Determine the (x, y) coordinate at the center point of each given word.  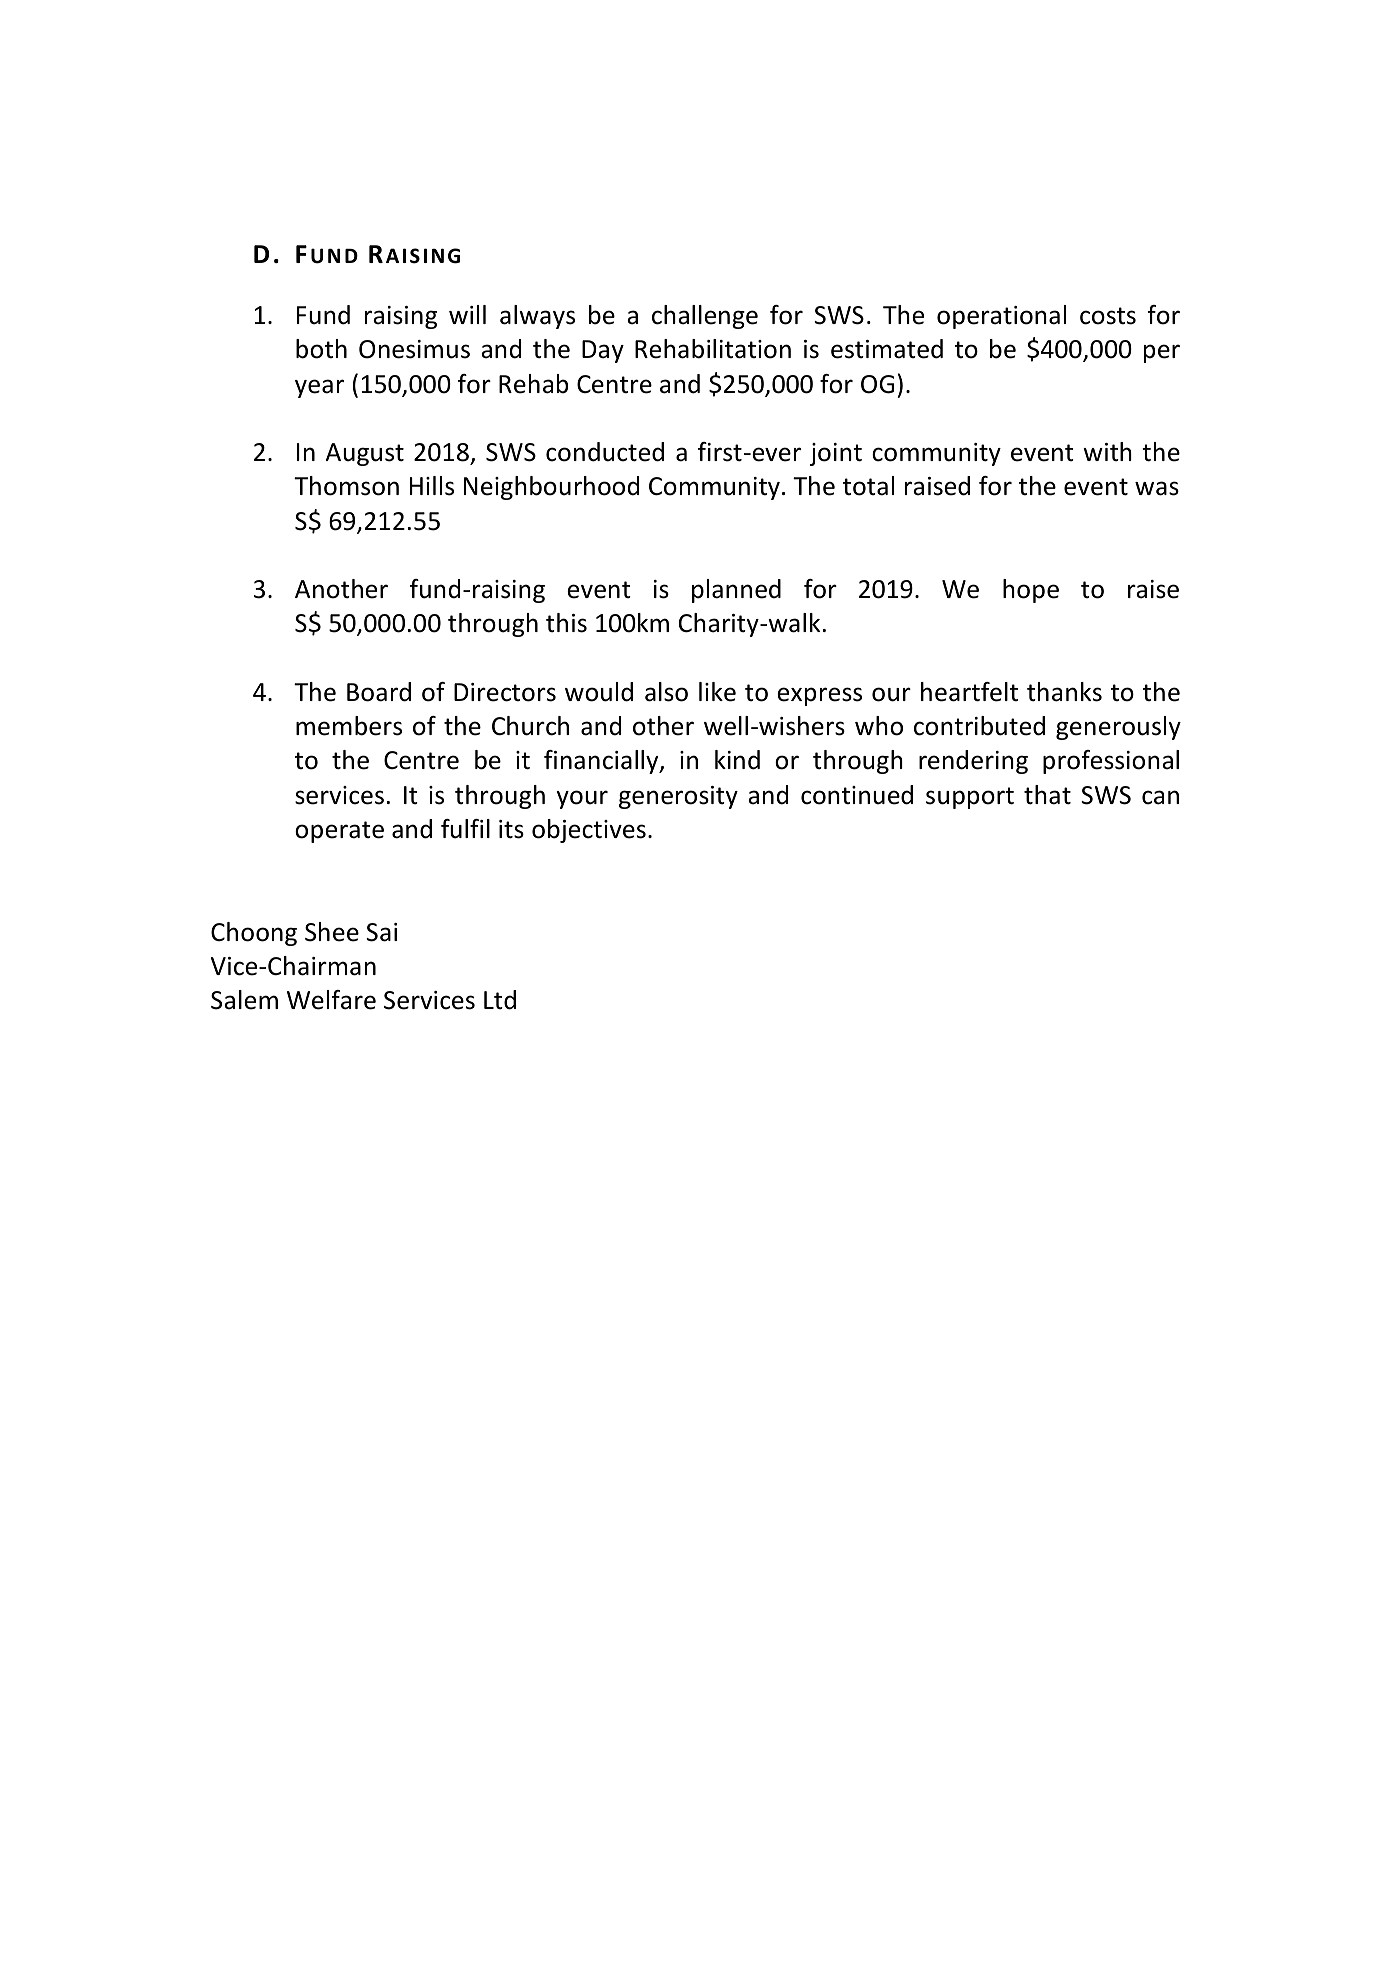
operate (339, 832)
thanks (1064, 692)
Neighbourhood (551, 488)
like (717, 692)
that (1047, 795)
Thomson (346, 486)
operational (1001, 317)
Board (379, 692)
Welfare (331, 1000)
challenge (705, 317)
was (1157, 488)
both (321, 349)
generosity (678, 797)
